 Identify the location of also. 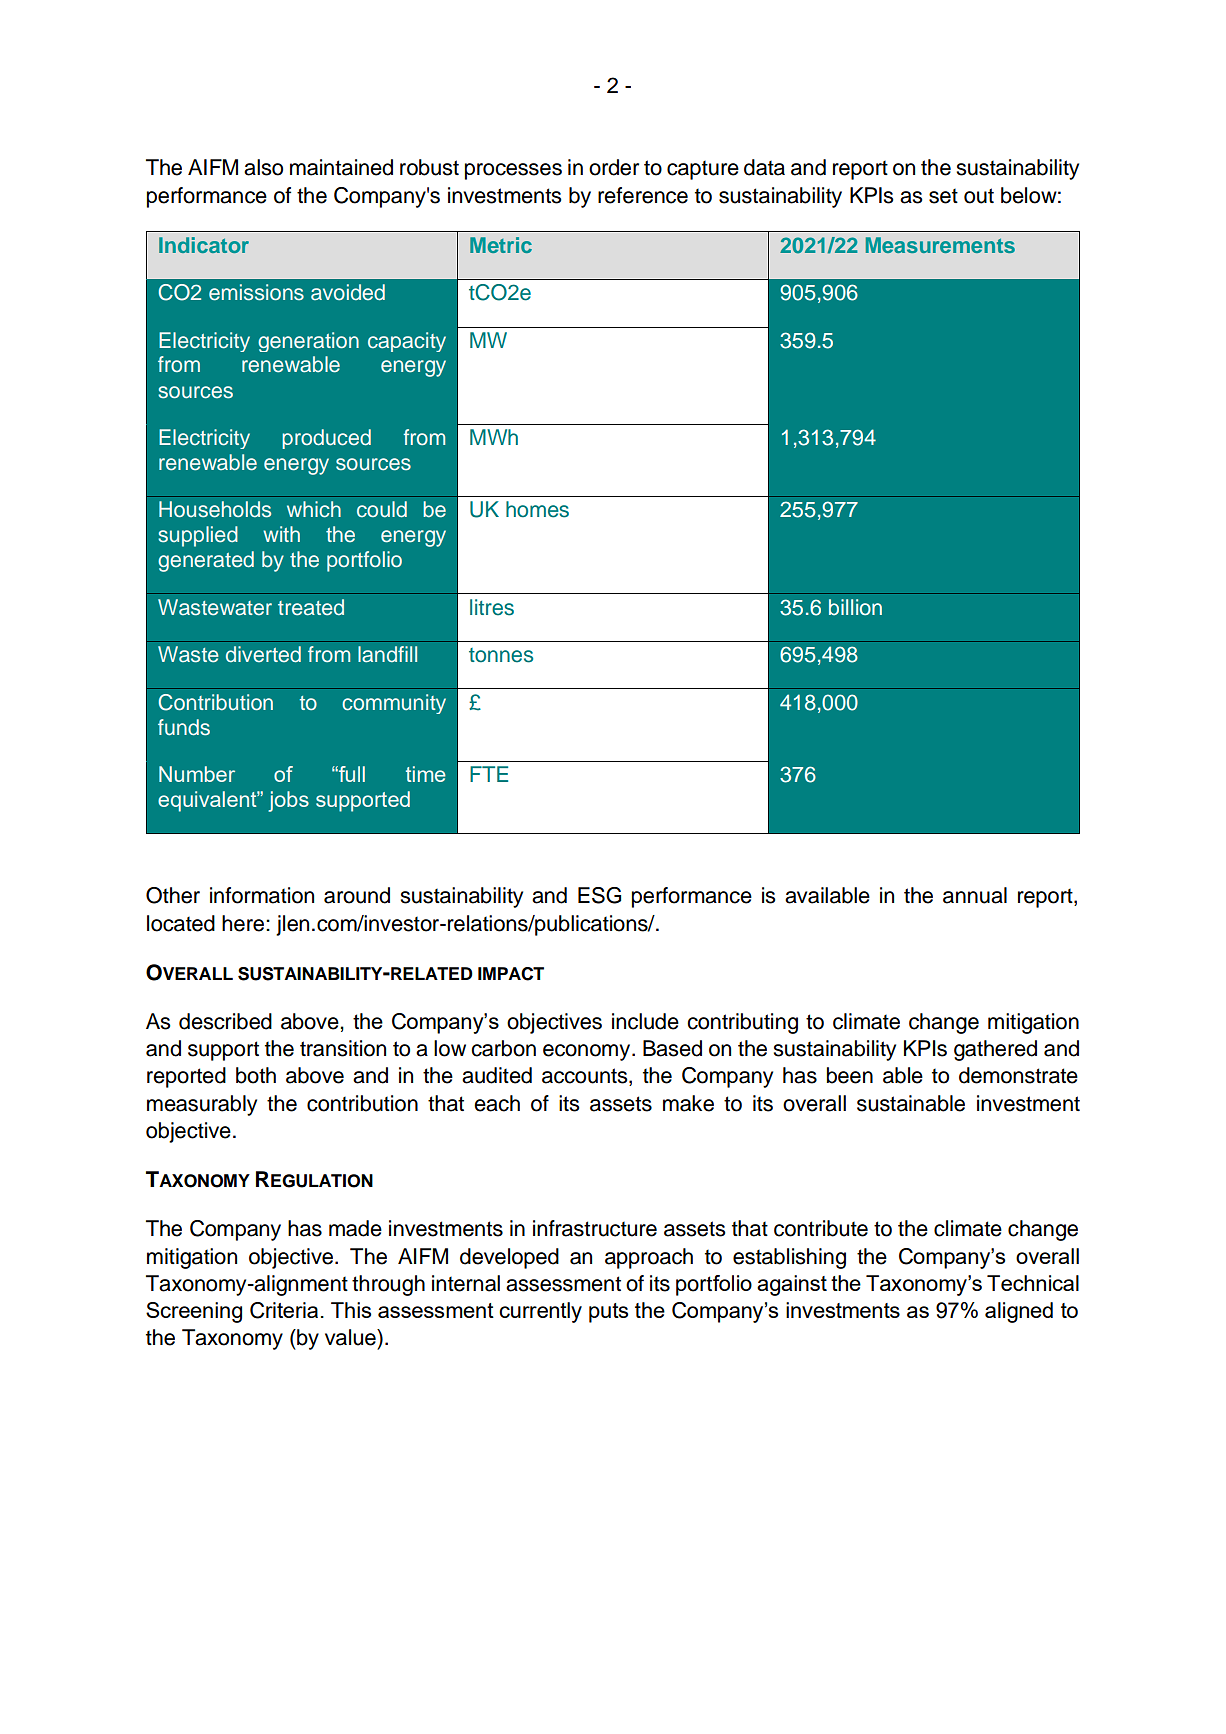
(263, 167).
